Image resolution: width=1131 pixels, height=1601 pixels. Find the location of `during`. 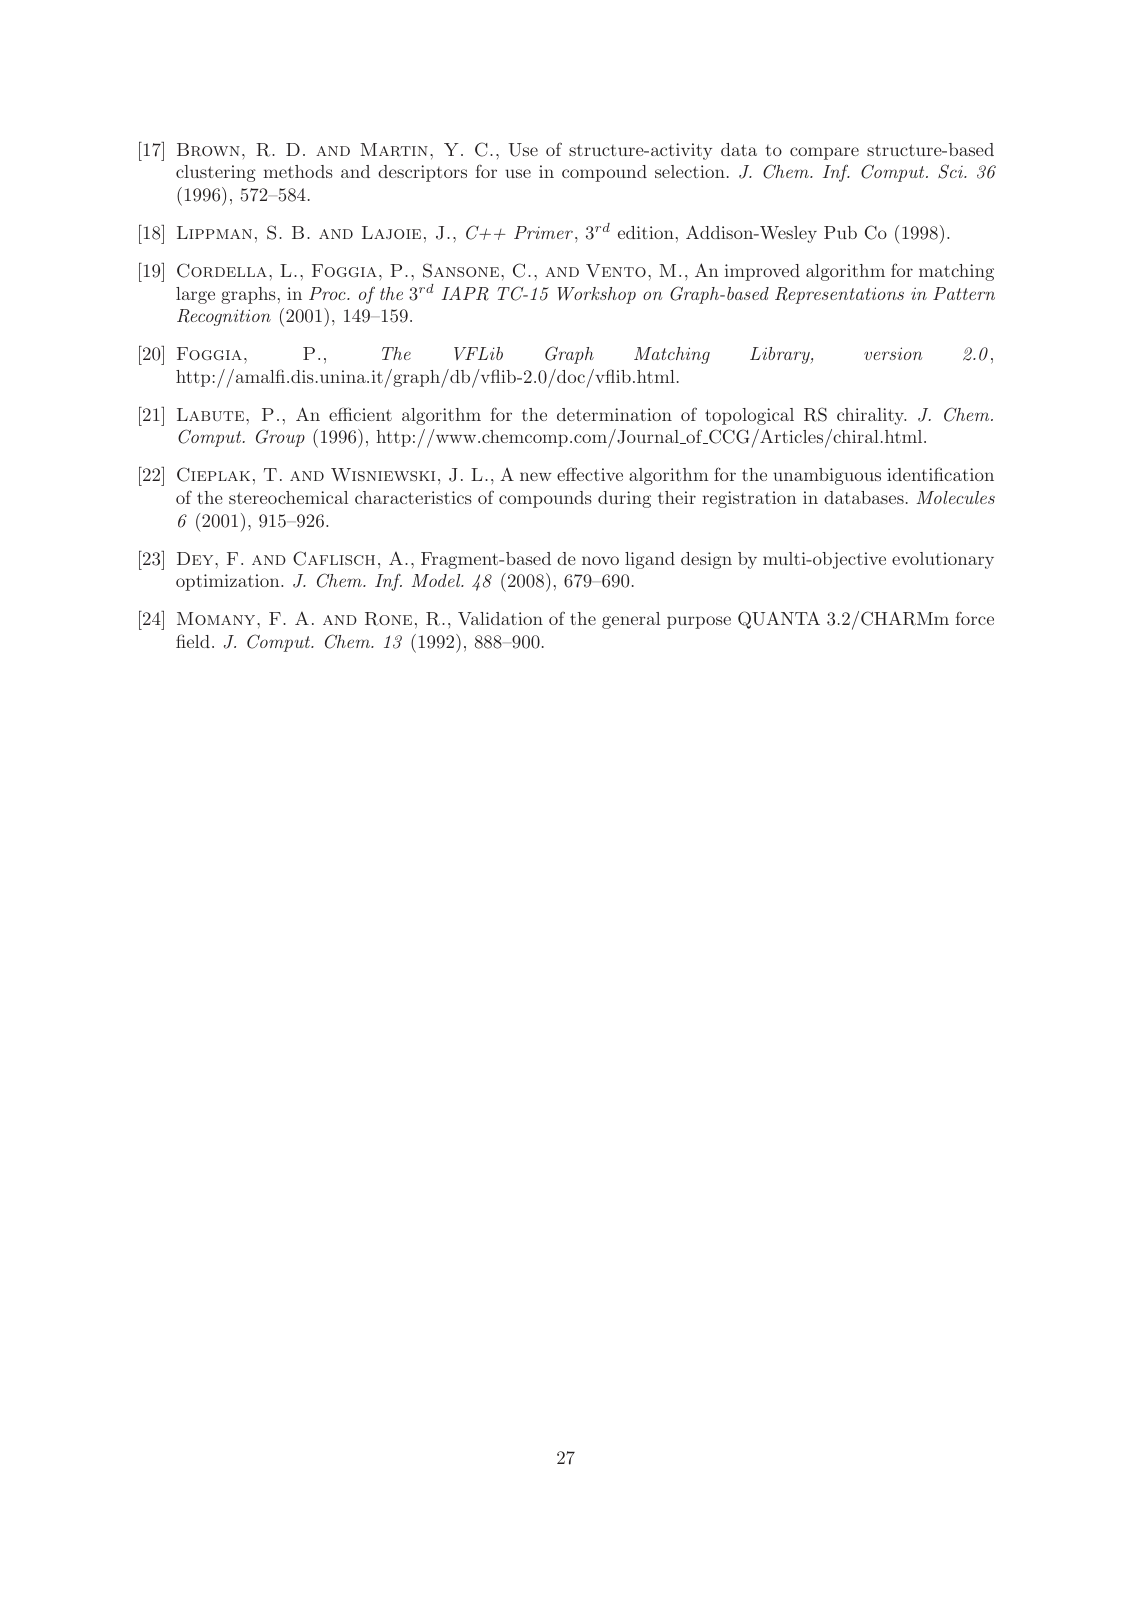

during is located at coordinates (624, 499).
